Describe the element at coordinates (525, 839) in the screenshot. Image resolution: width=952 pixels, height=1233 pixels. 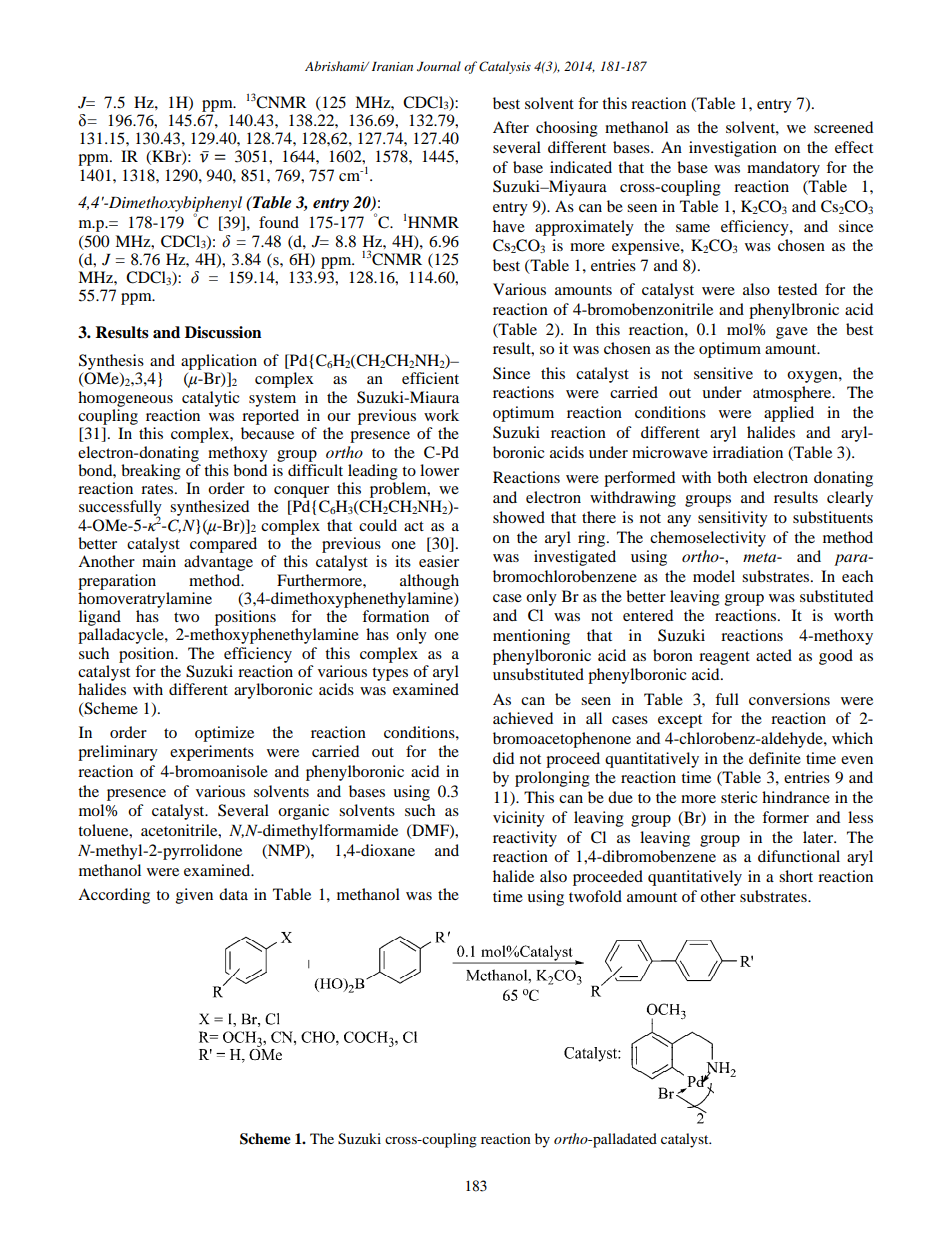
I see `reactivity` at that location.
